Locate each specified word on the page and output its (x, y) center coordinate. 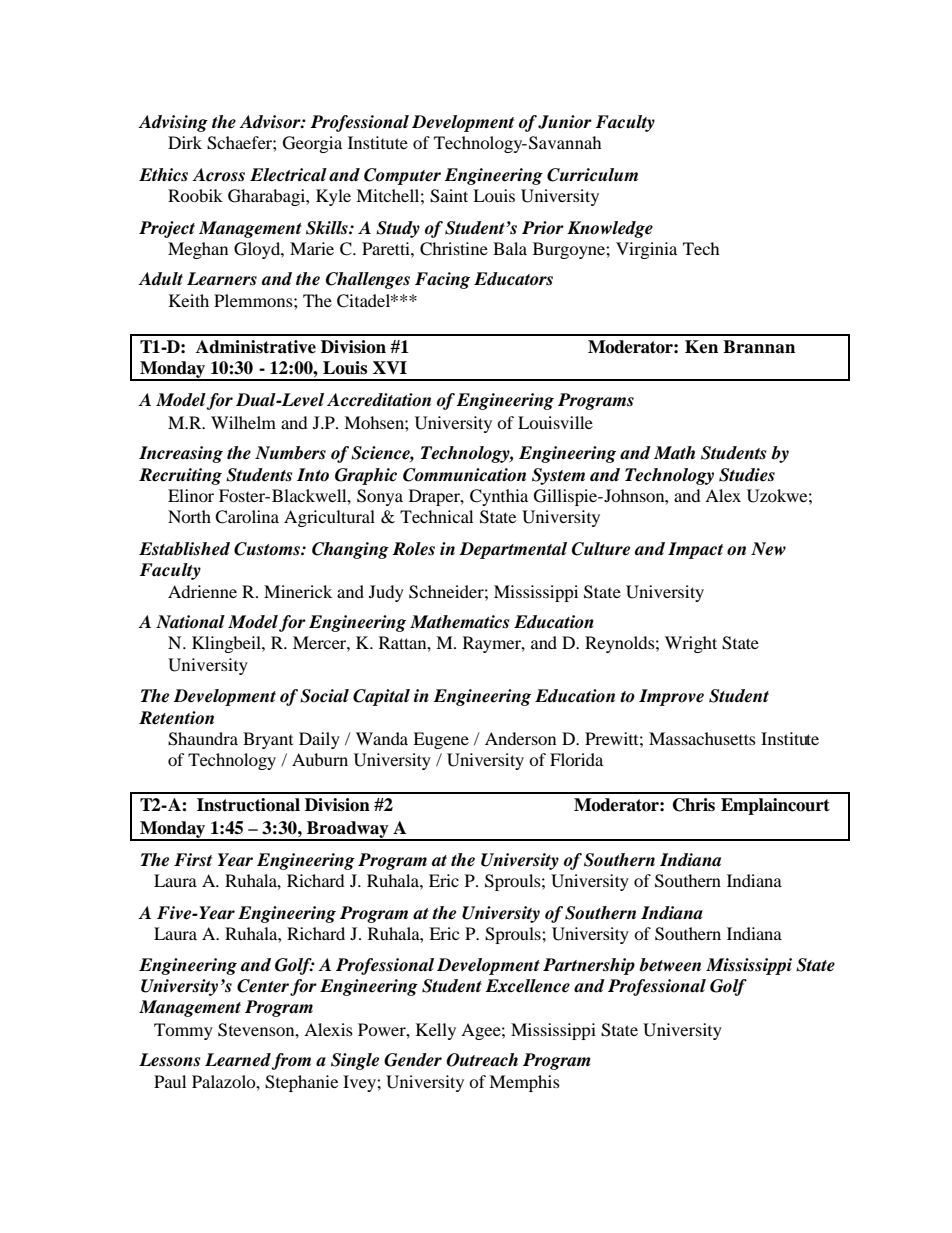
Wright (691, 644)
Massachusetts (702, 738)
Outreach (482, 1060)
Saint (449, 196)
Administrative (256, 347)
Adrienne (202, 591)
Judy (386, 593)
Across (218, 175)
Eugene (441, 740)
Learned (238, 1061)
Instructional (248, 805)
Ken (701, 347)
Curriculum (592, 175)
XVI (390, 367)
